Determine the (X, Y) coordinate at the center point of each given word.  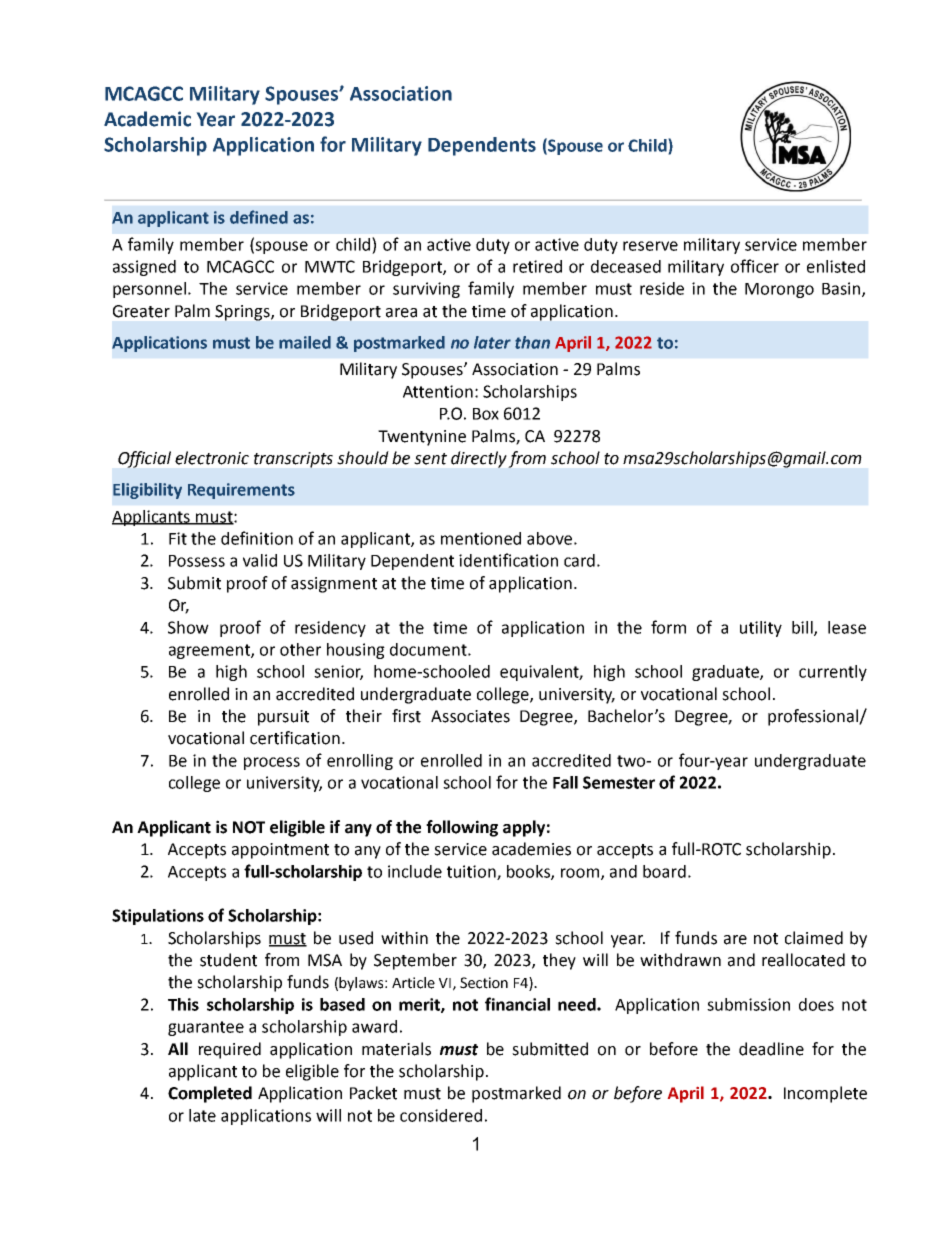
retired (537, 266)
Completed (210, 1094)
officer (755, 266)
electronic (212, 458)
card (579, 560)
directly (479, 459)
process (272, 763)
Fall (565, 782)
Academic (147, 119)
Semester (619, 782)
